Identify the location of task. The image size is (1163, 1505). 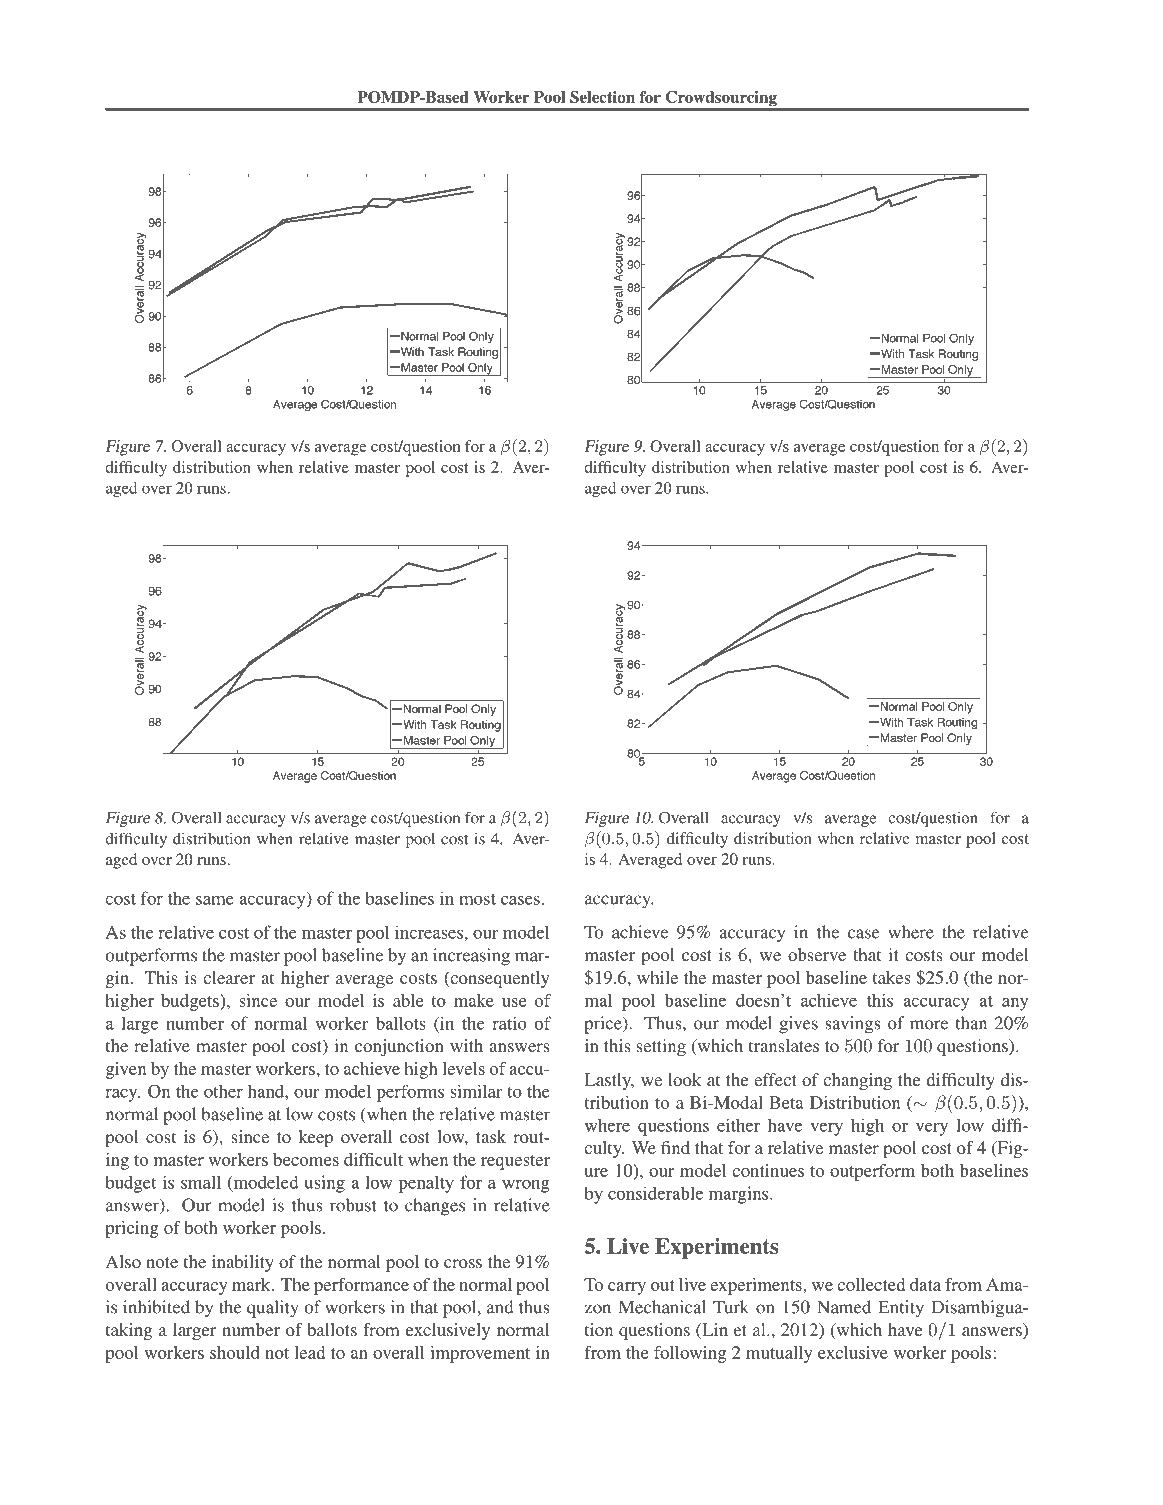
(491, 1136).
